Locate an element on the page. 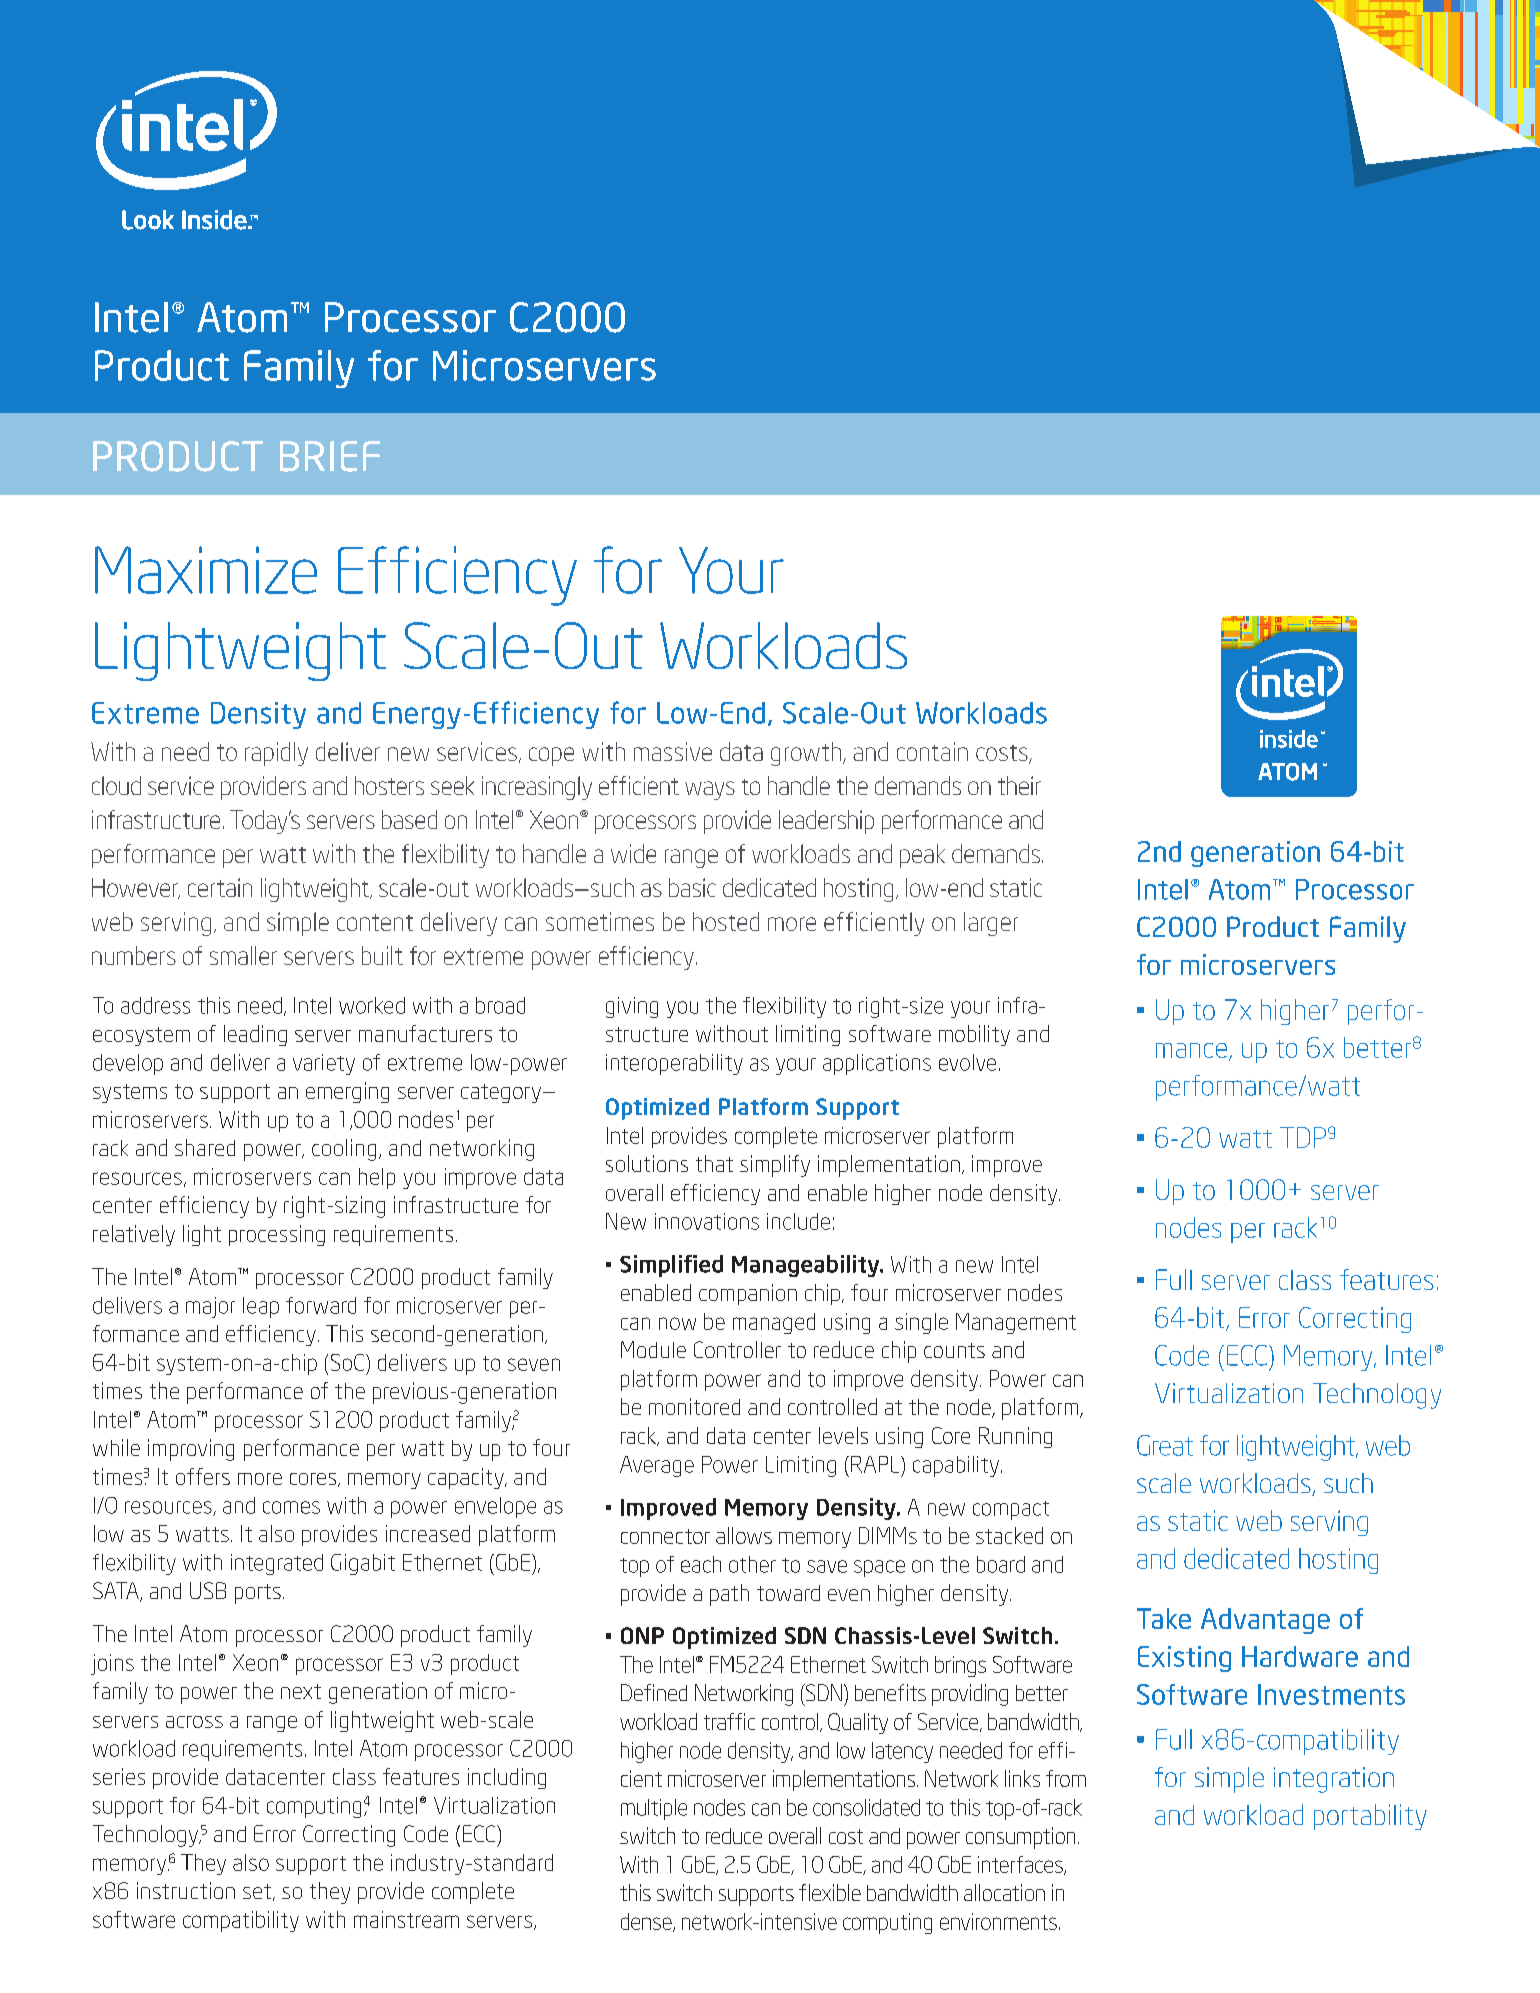  their is located at coordinates (1019, 785).
